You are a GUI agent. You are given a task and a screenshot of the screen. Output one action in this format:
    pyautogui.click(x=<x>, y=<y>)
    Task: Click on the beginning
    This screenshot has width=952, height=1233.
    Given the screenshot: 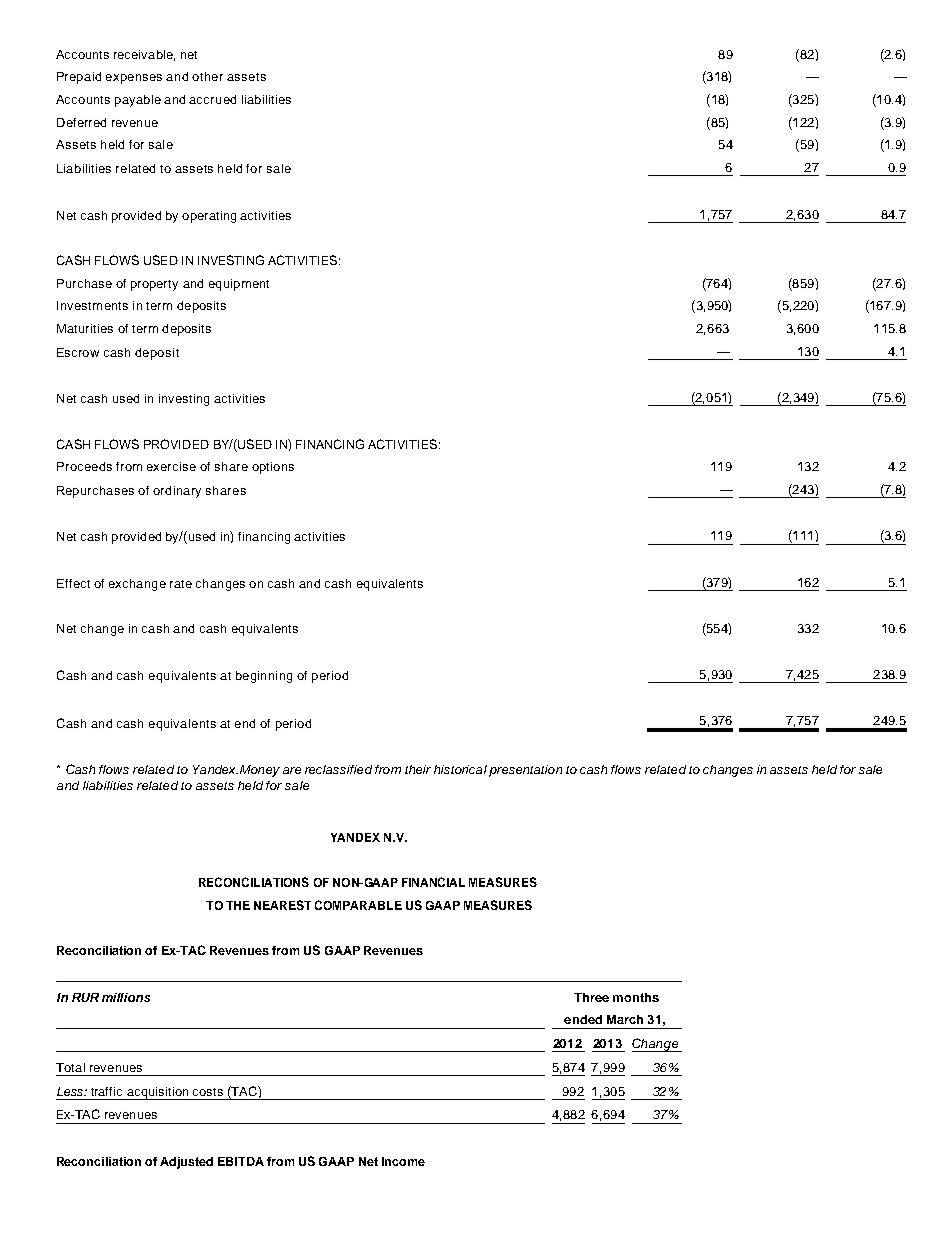 What is the action you would take?
    pyautogui.click(x=264, y=677)
